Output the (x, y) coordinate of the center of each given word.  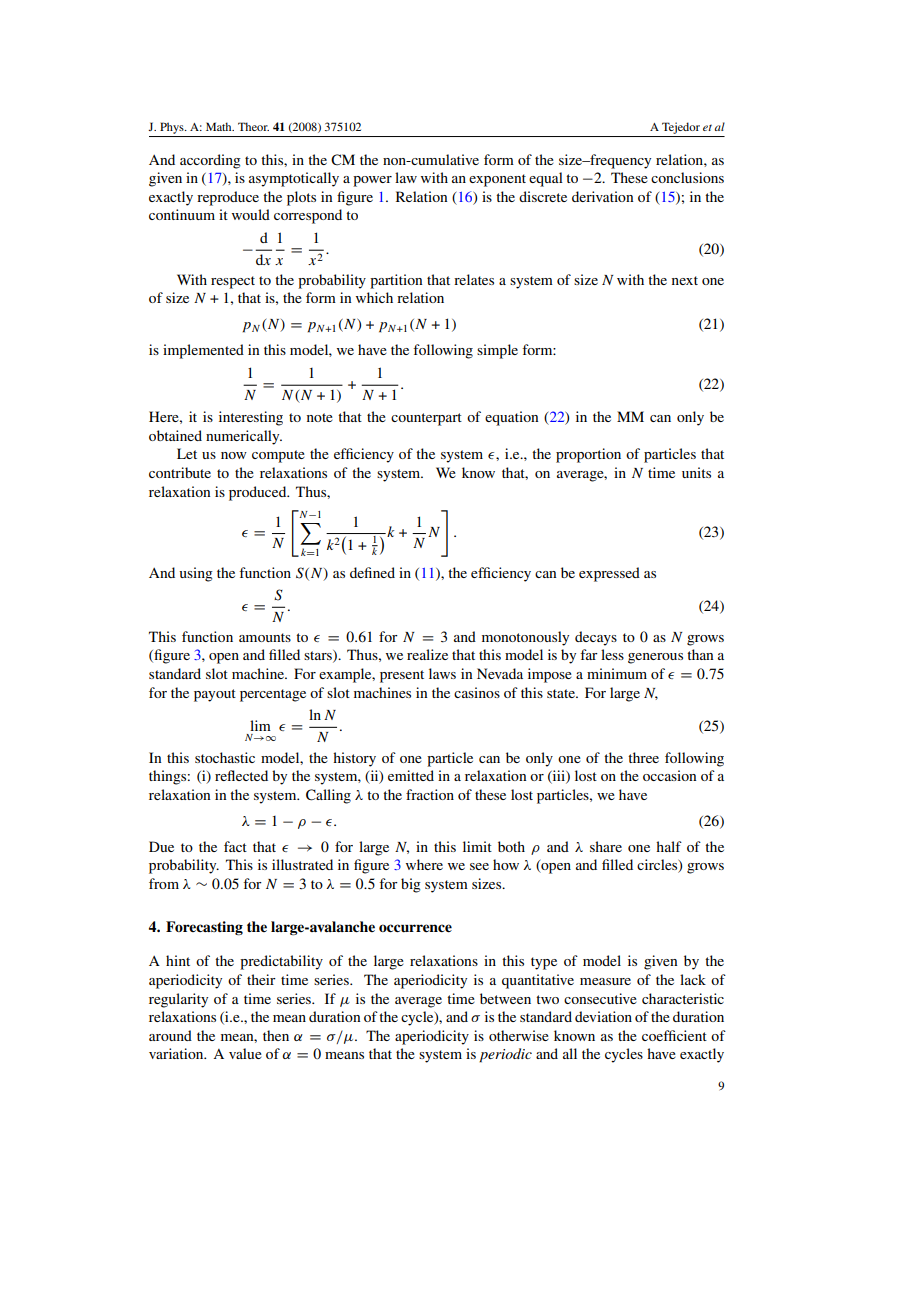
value (245, 1053)
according (210, 161)
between (505, 998)
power (372, 181)
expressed (609, 574)
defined (372, 572)
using (196, 574)
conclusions (687, 177)
